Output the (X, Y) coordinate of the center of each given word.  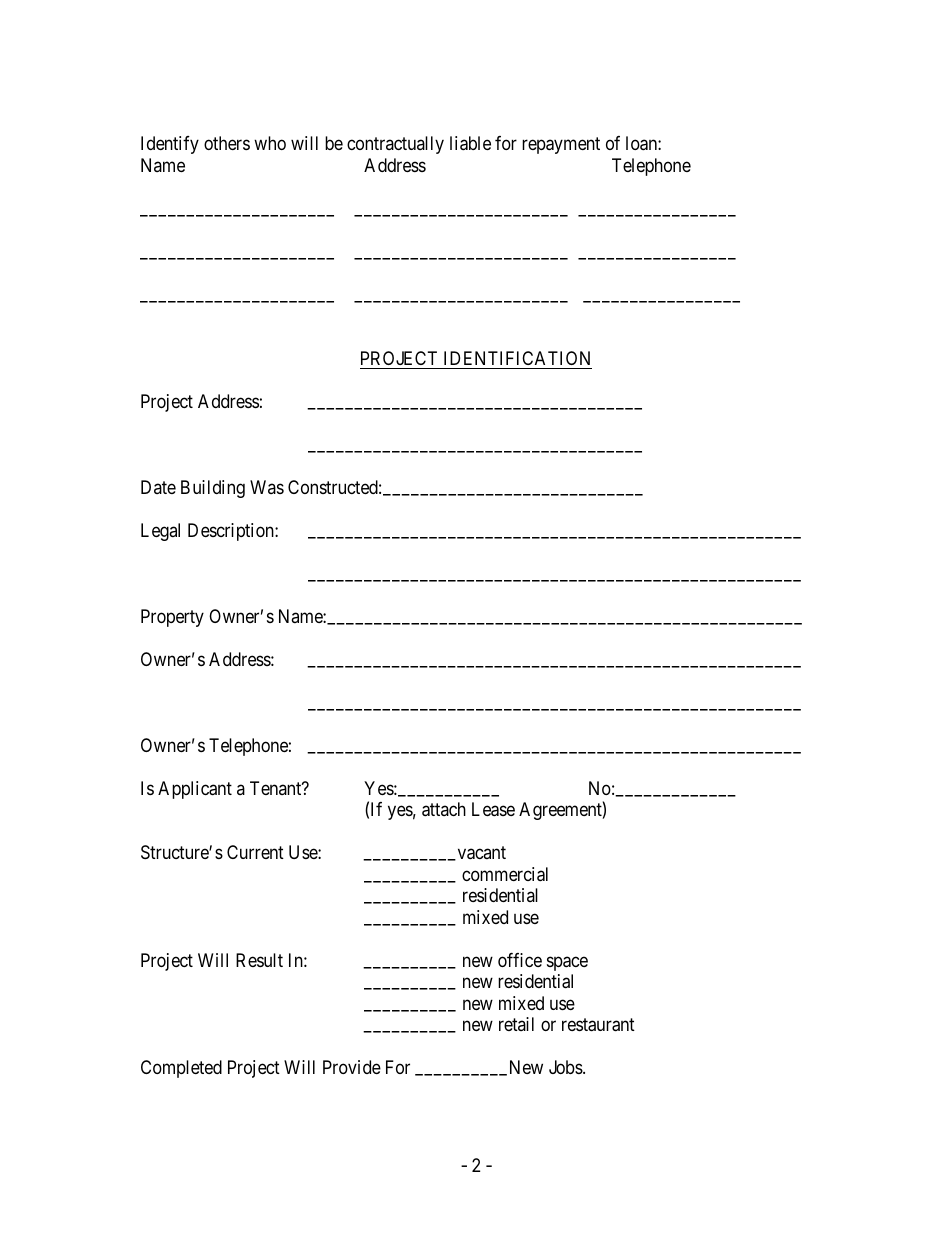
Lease (493, 809)
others (227, 143)
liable (470, 143)
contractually (395, 145)
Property (172, 618)
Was (267, 487)
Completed (181, 1069)
